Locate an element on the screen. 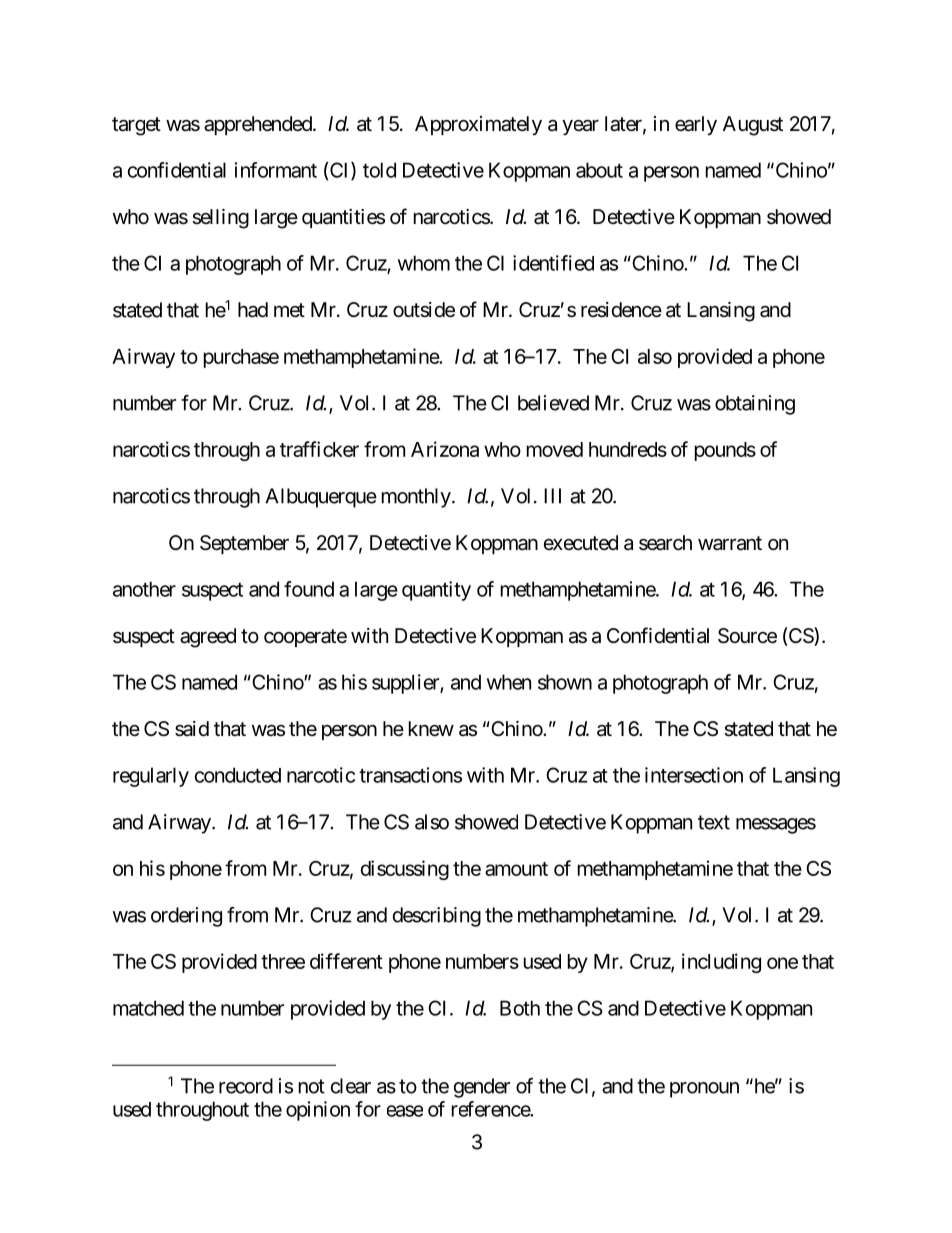 The width and height of the screenshot is (952, 1233). record is located at coordinates (246, 1086).
